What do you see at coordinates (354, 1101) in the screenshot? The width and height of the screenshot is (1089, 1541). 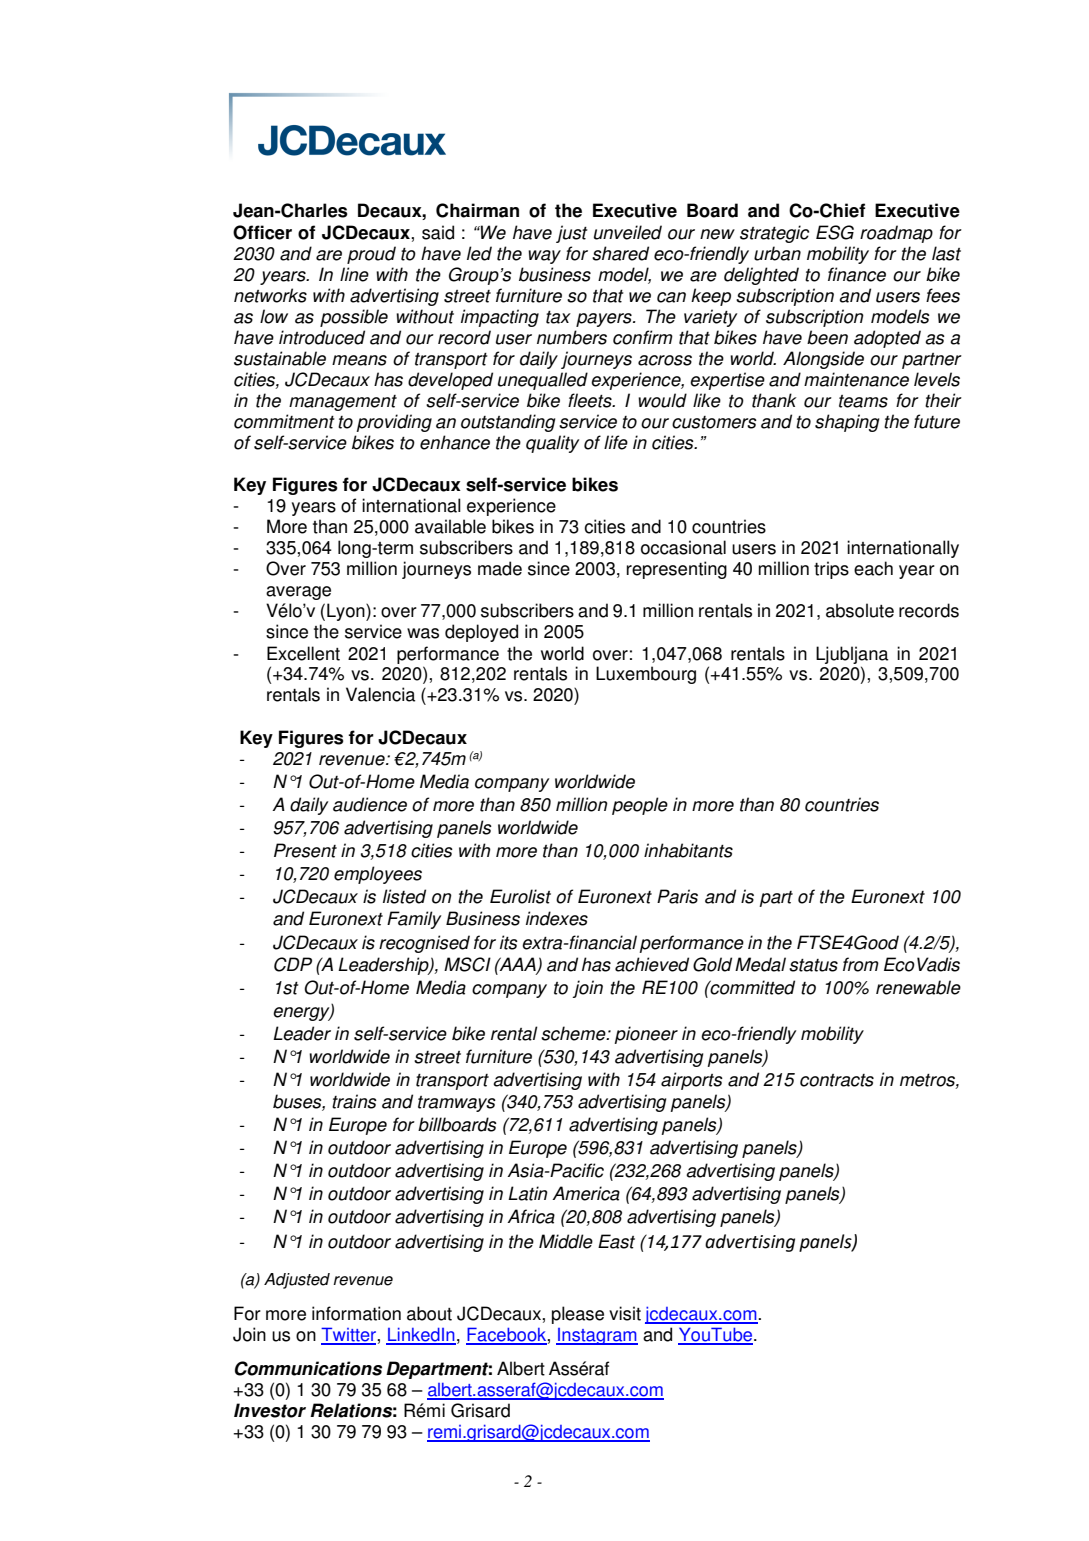 I see `trains` at bounding box center [354, 1101].
